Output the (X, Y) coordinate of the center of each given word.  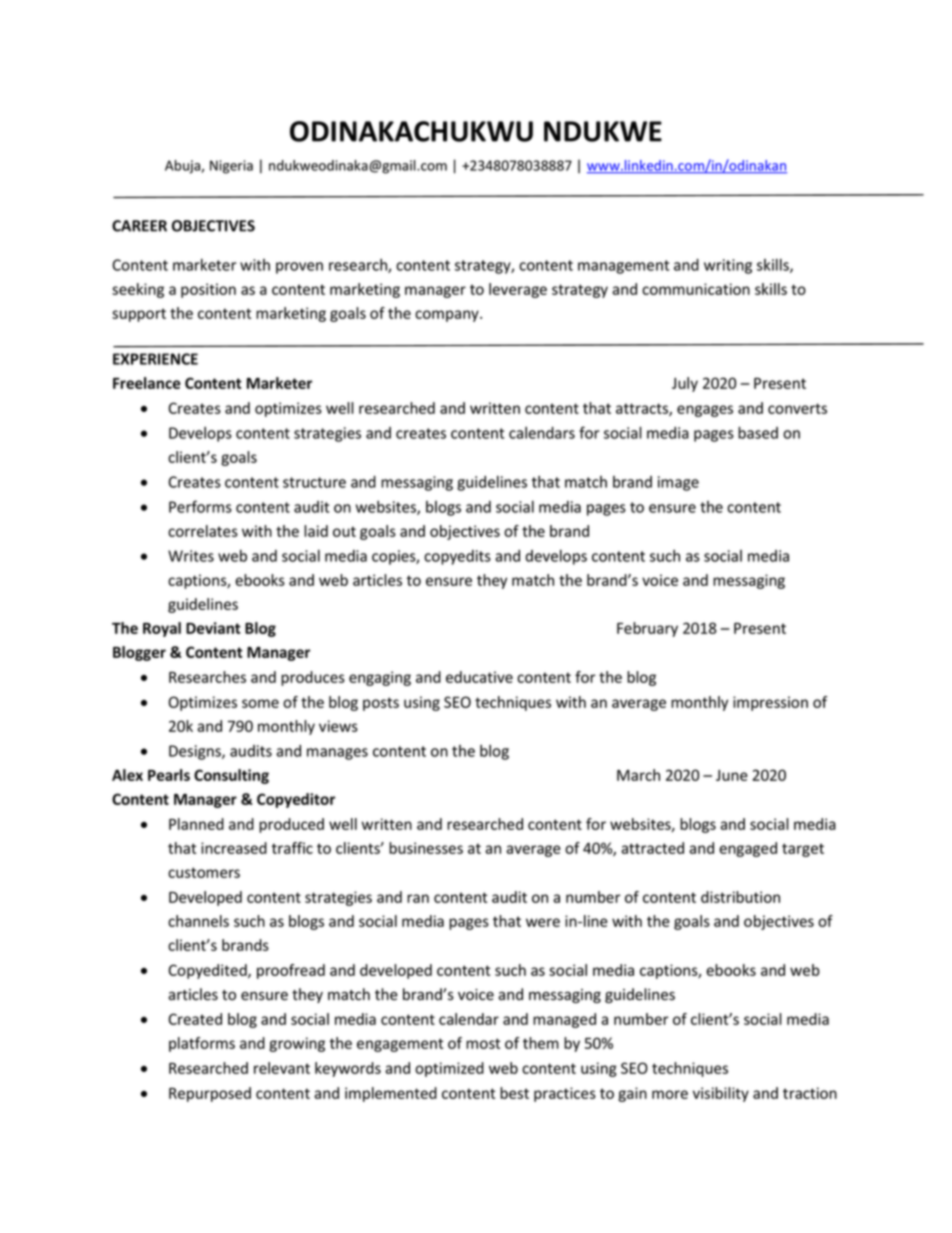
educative (479, 677)
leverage (518, 290)
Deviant (213, 628)
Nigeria (231, 167)
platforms (202, 1044)
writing (728, 266)
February (647, 629)
